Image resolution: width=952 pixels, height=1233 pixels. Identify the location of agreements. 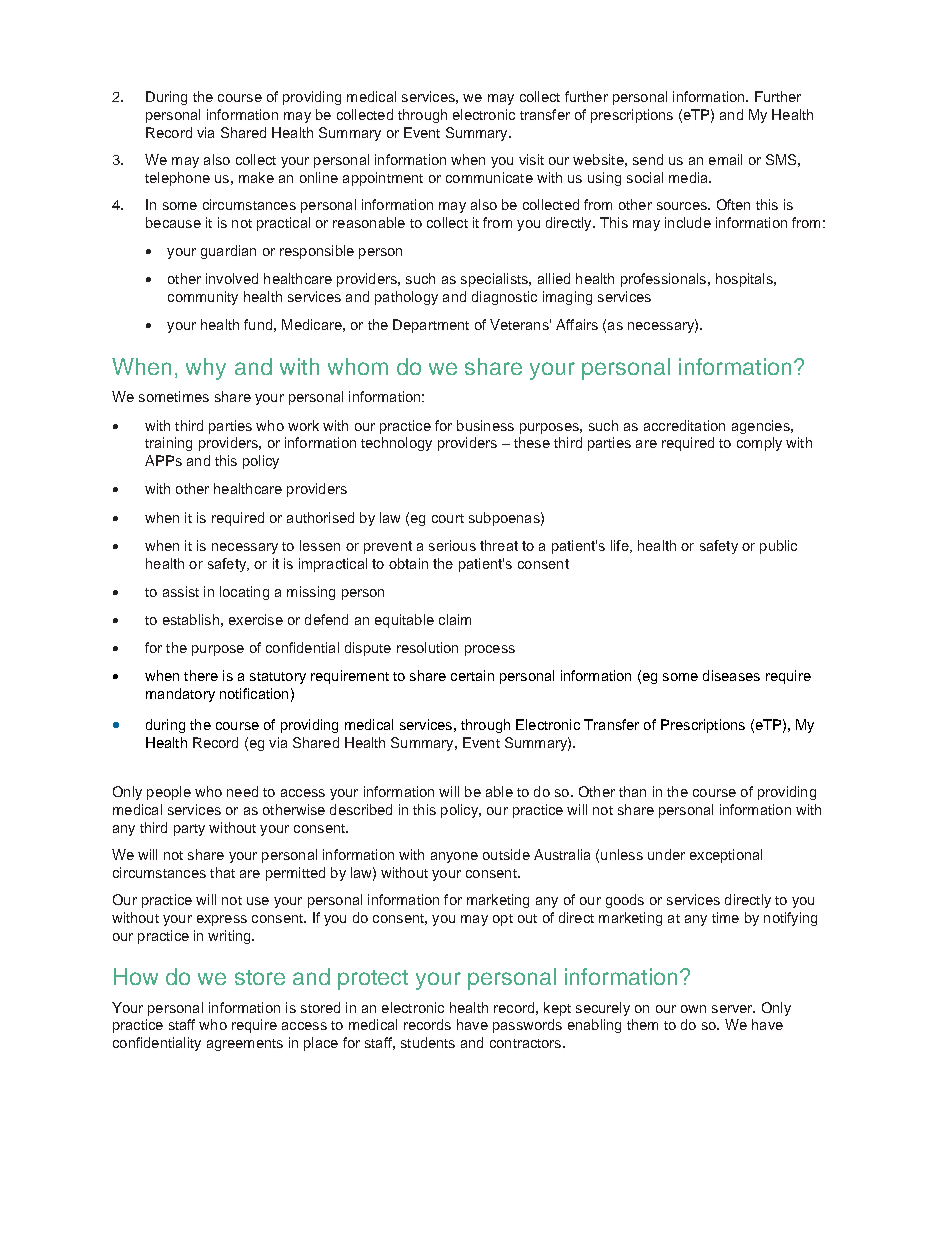
(245, 1045).
